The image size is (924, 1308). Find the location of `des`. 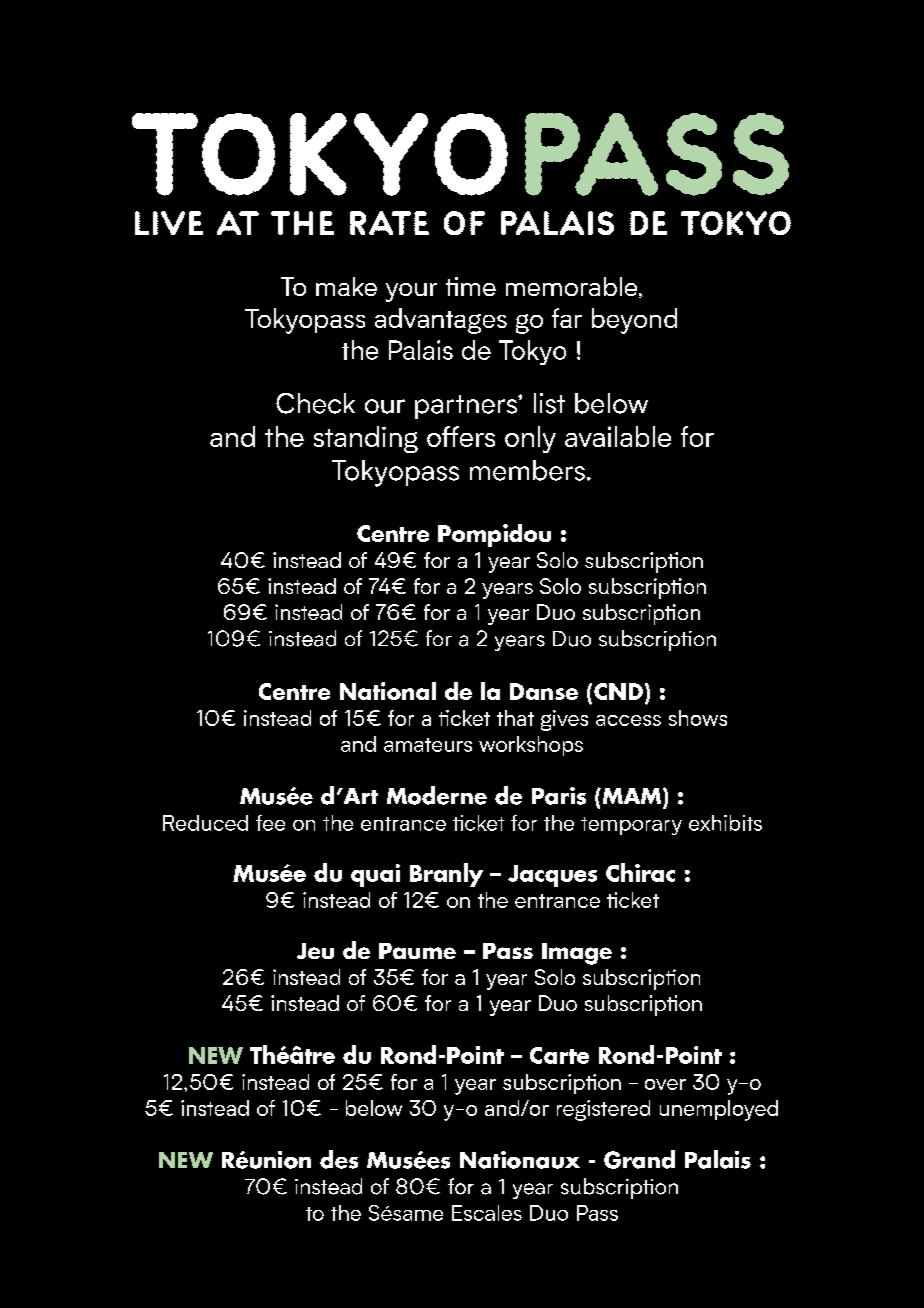

des is located at coordinates (339, 1159).
